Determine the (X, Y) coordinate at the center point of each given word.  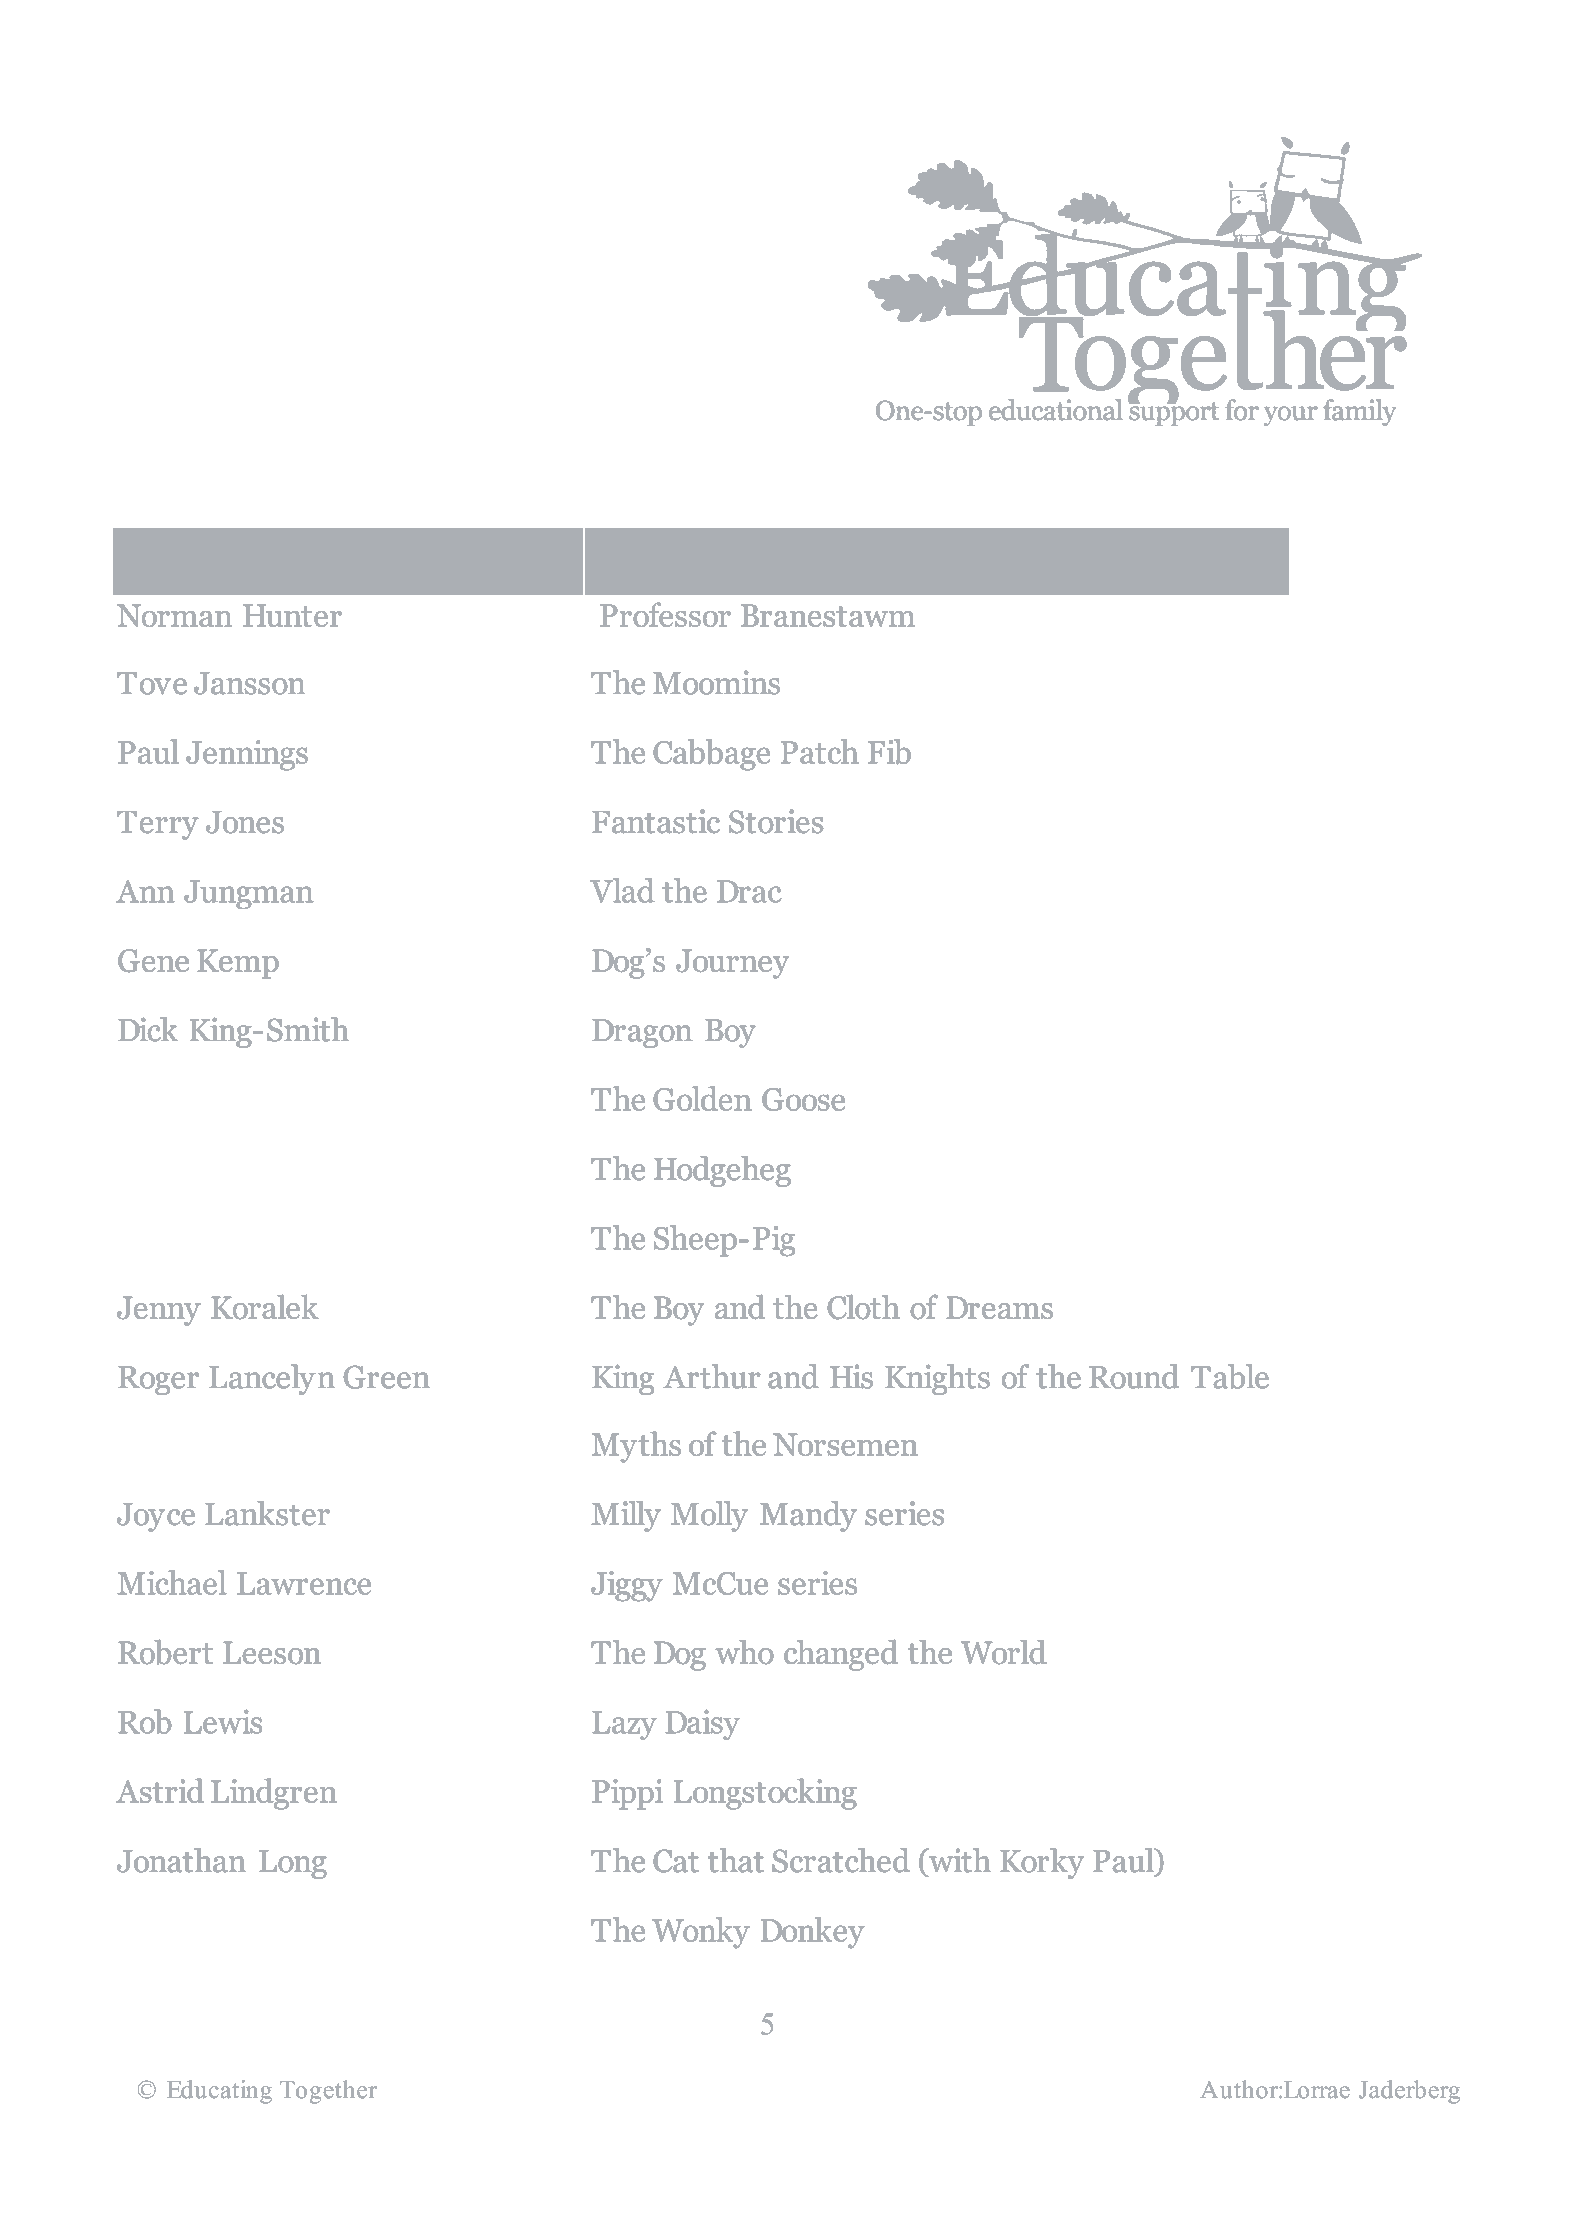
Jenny (159, 1311)
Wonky (701, 1933)
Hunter (292, 615)
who (745, 1652)
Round (1134, 1376)
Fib (889, 751)
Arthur (712, 1376)
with (959, 1860)
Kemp (238, 964)
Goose (803, 1099)
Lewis (223, 1721)
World (1004, 1652)
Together (328, 2092)
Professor (665, 614)
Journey (732, 964)
